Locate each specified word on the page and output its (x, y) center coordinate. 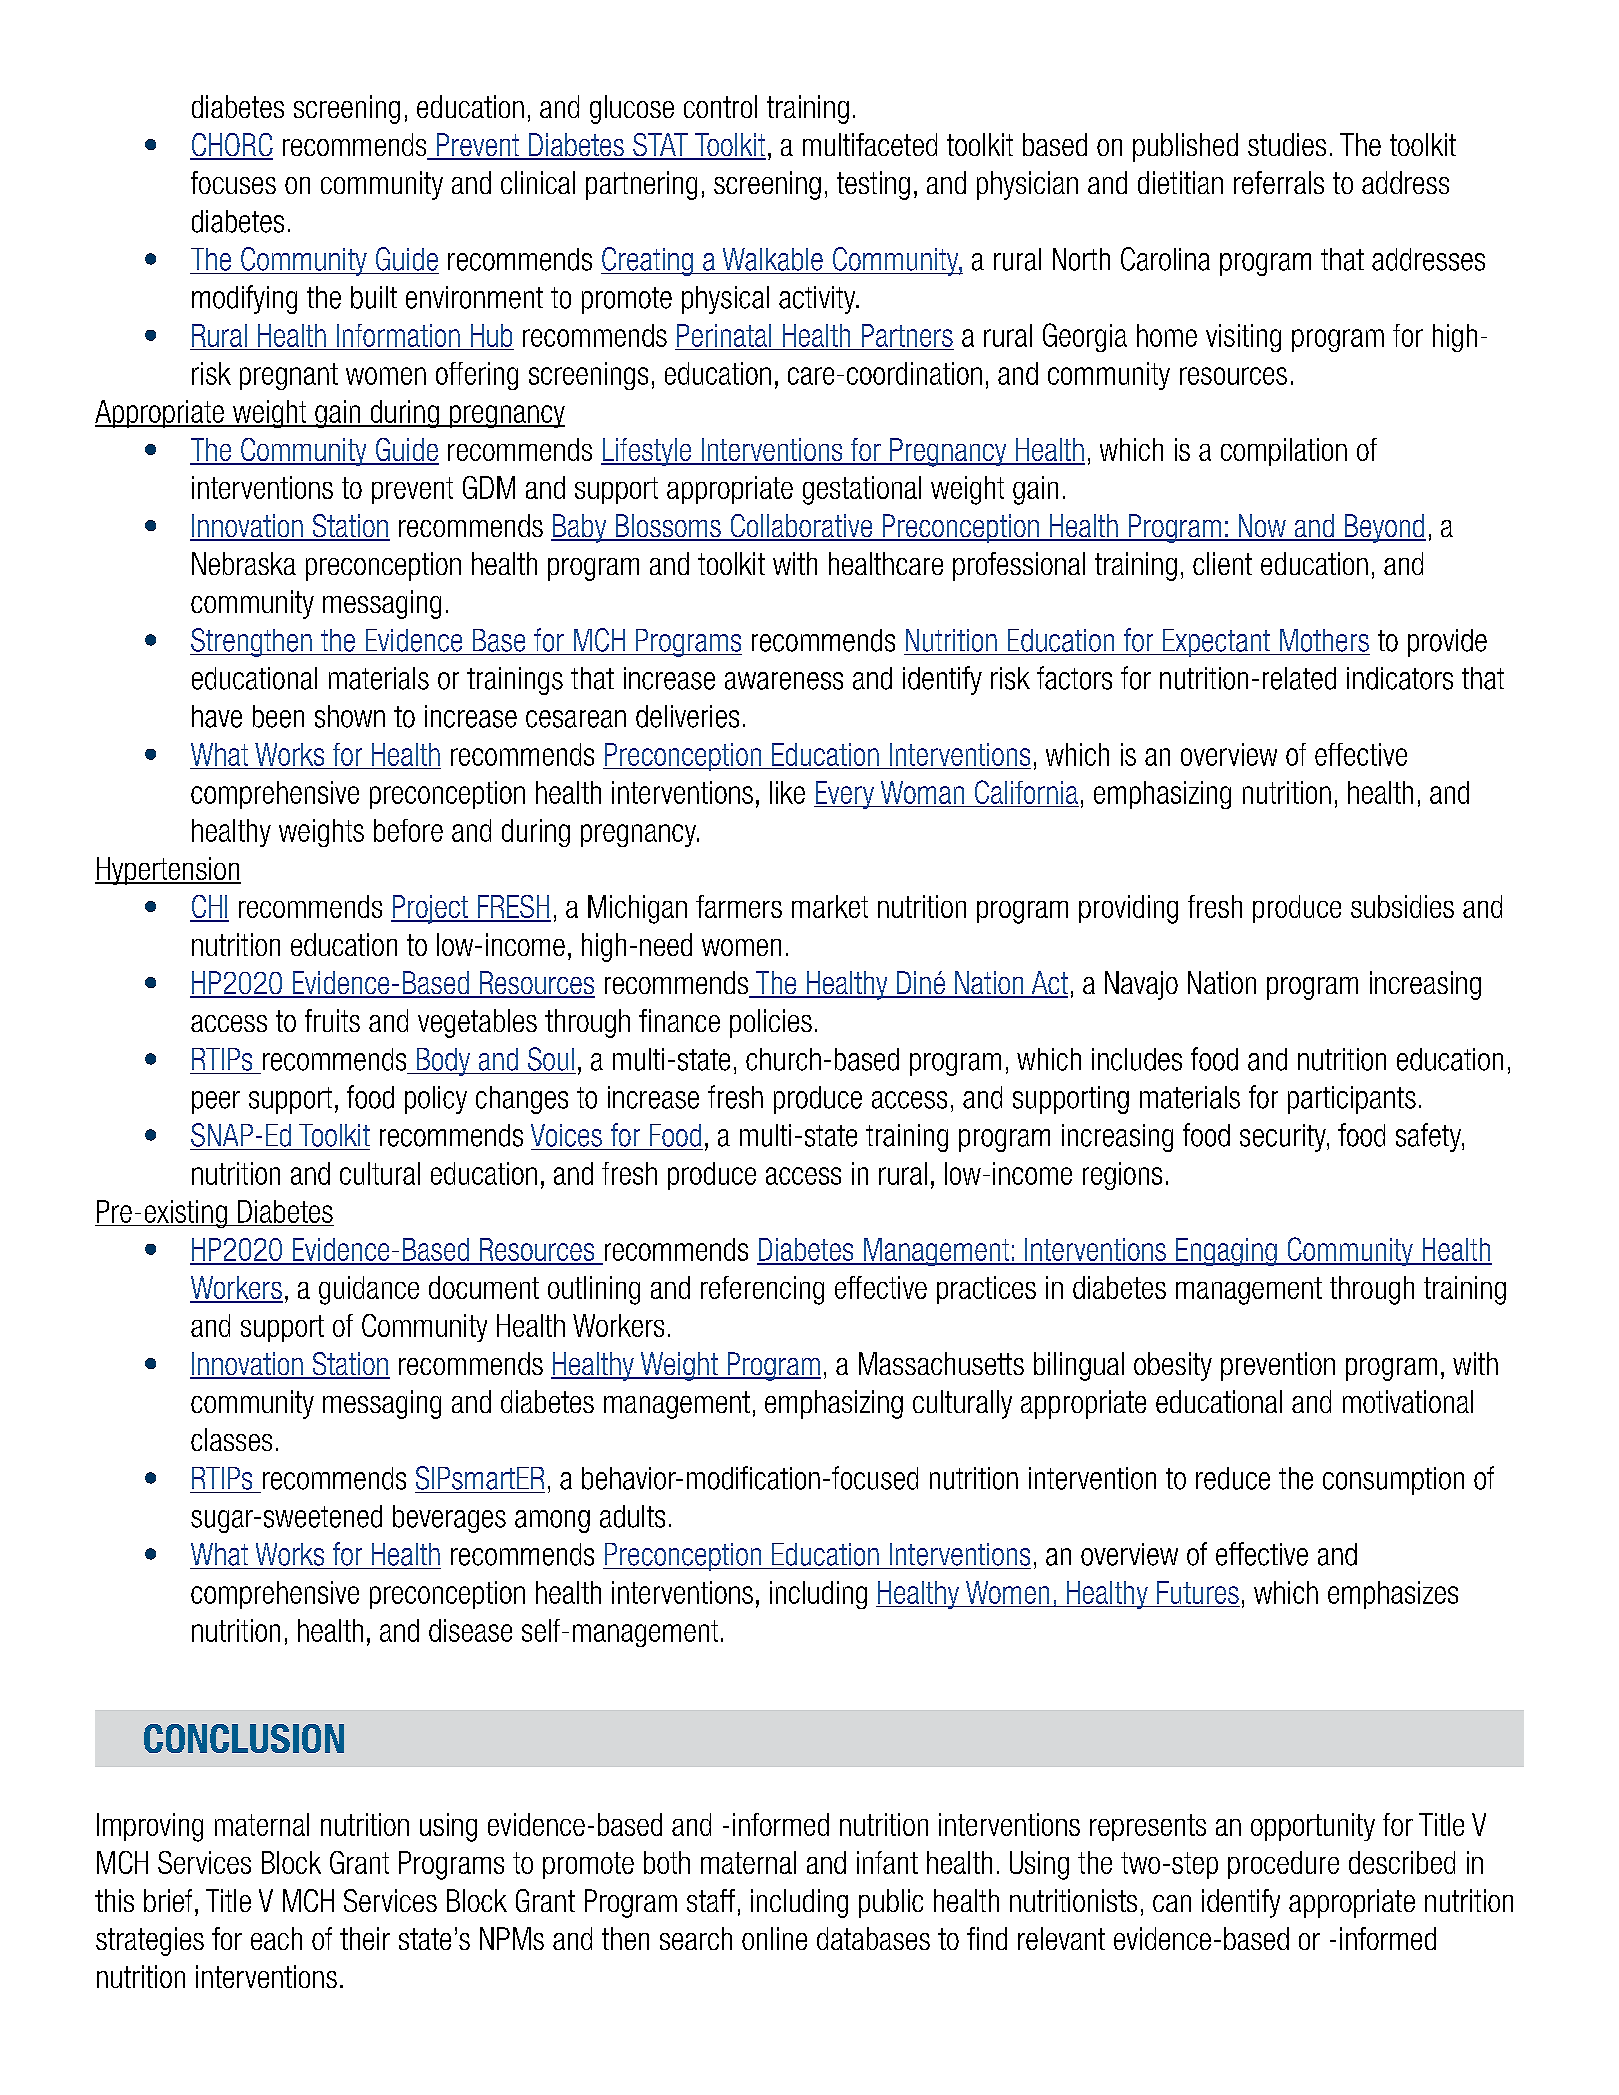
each (276, 1938)
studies (1287, 144)
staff (711, 1900)
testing (873, 185)
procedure (1283, 1865)
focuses (233, 182)
